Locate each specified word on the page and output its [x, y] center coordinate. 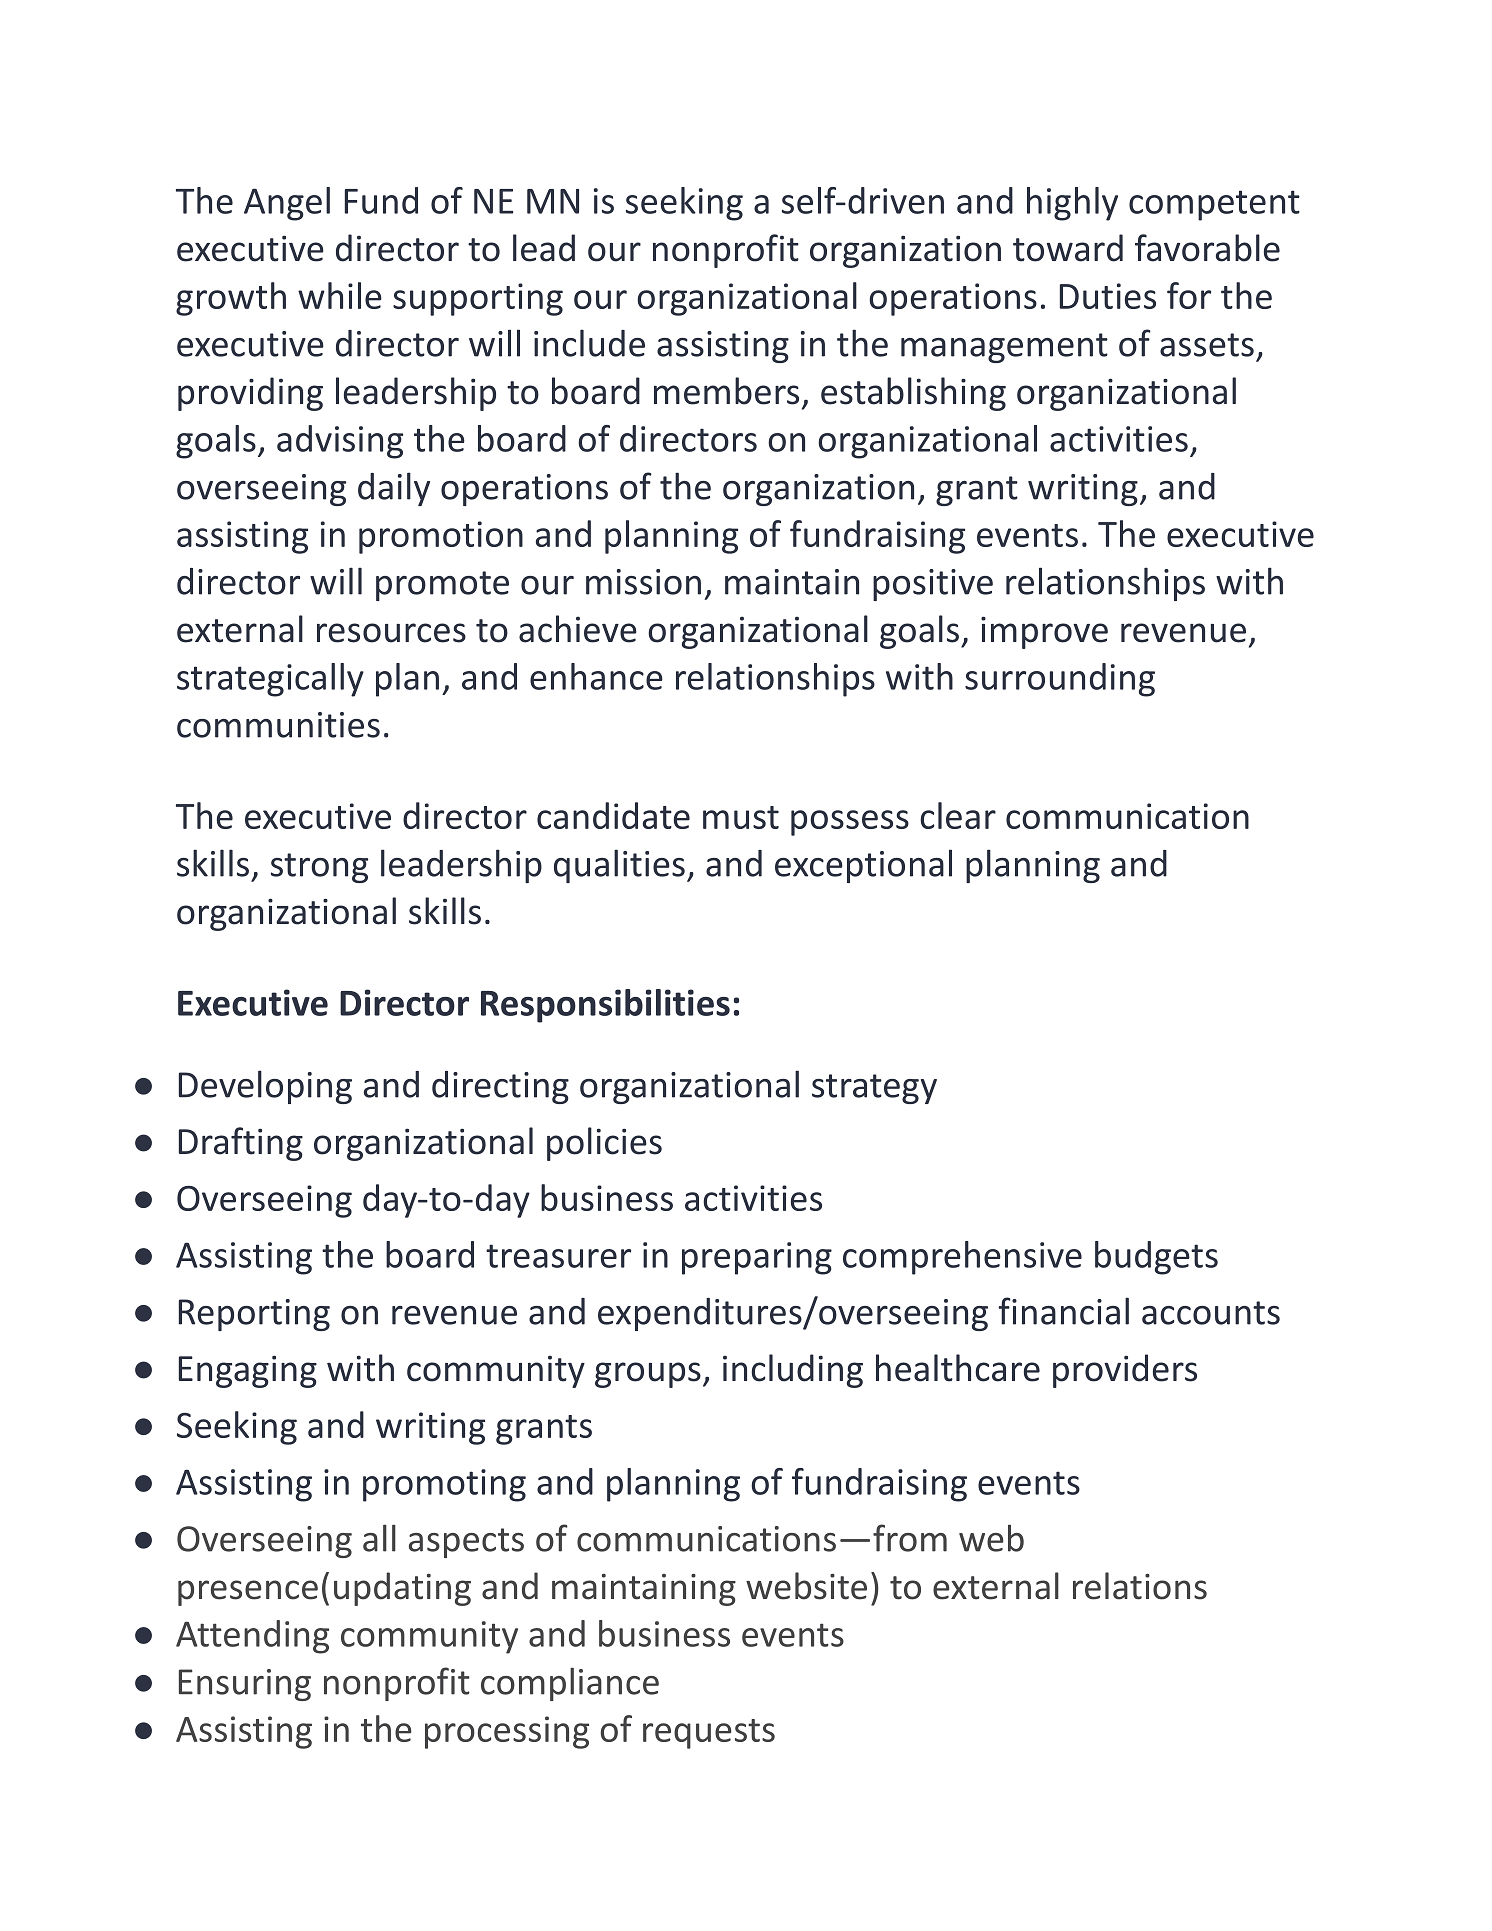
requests [709, 1734]
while [340, 295]
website [806, 1586]
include [589, 343]
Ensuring [245, 1685]
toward [1068, 248]
